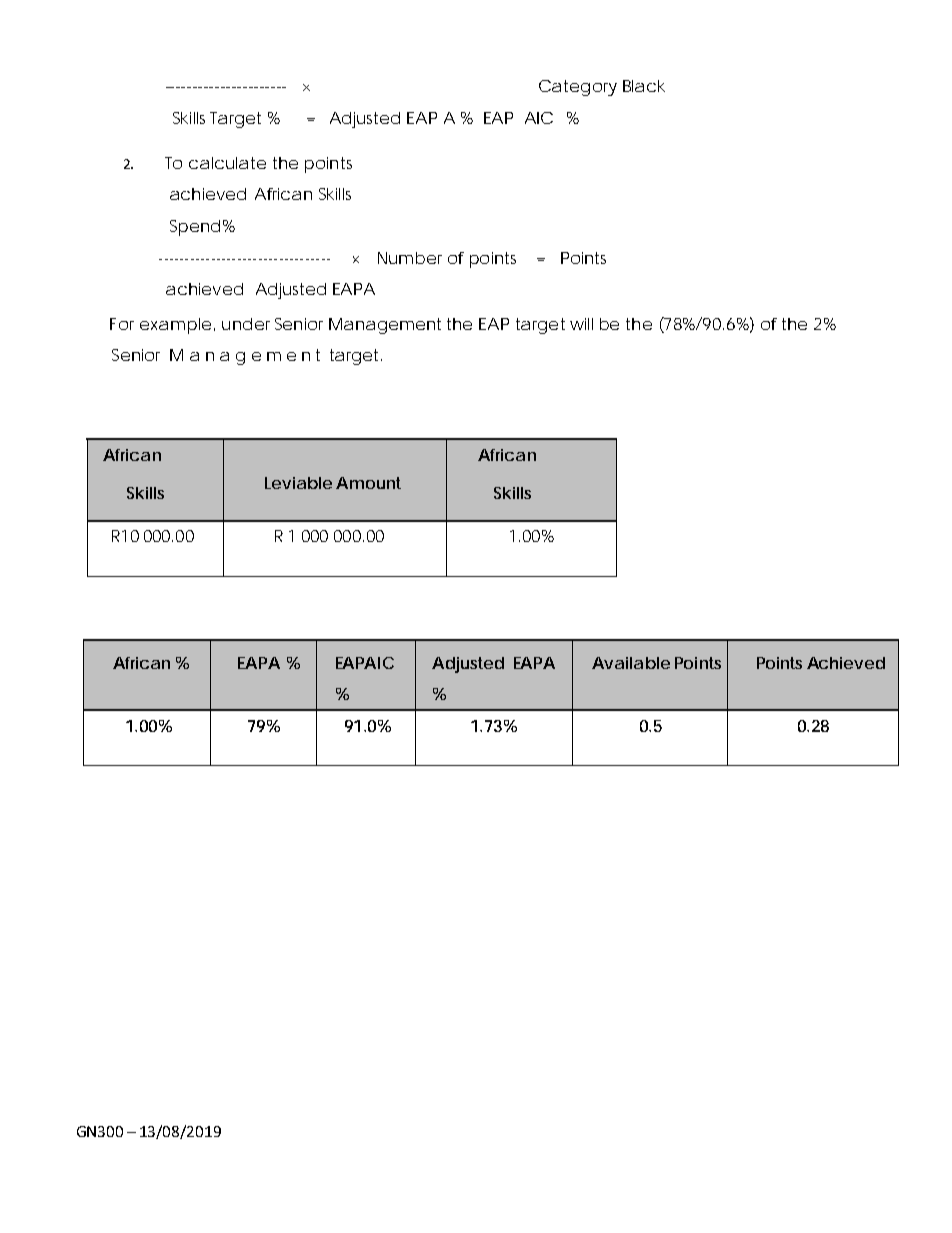 This page has width=952, height=1233. Describe the element at coordinates (644, 86) in the page. I see `Black` at that location.
